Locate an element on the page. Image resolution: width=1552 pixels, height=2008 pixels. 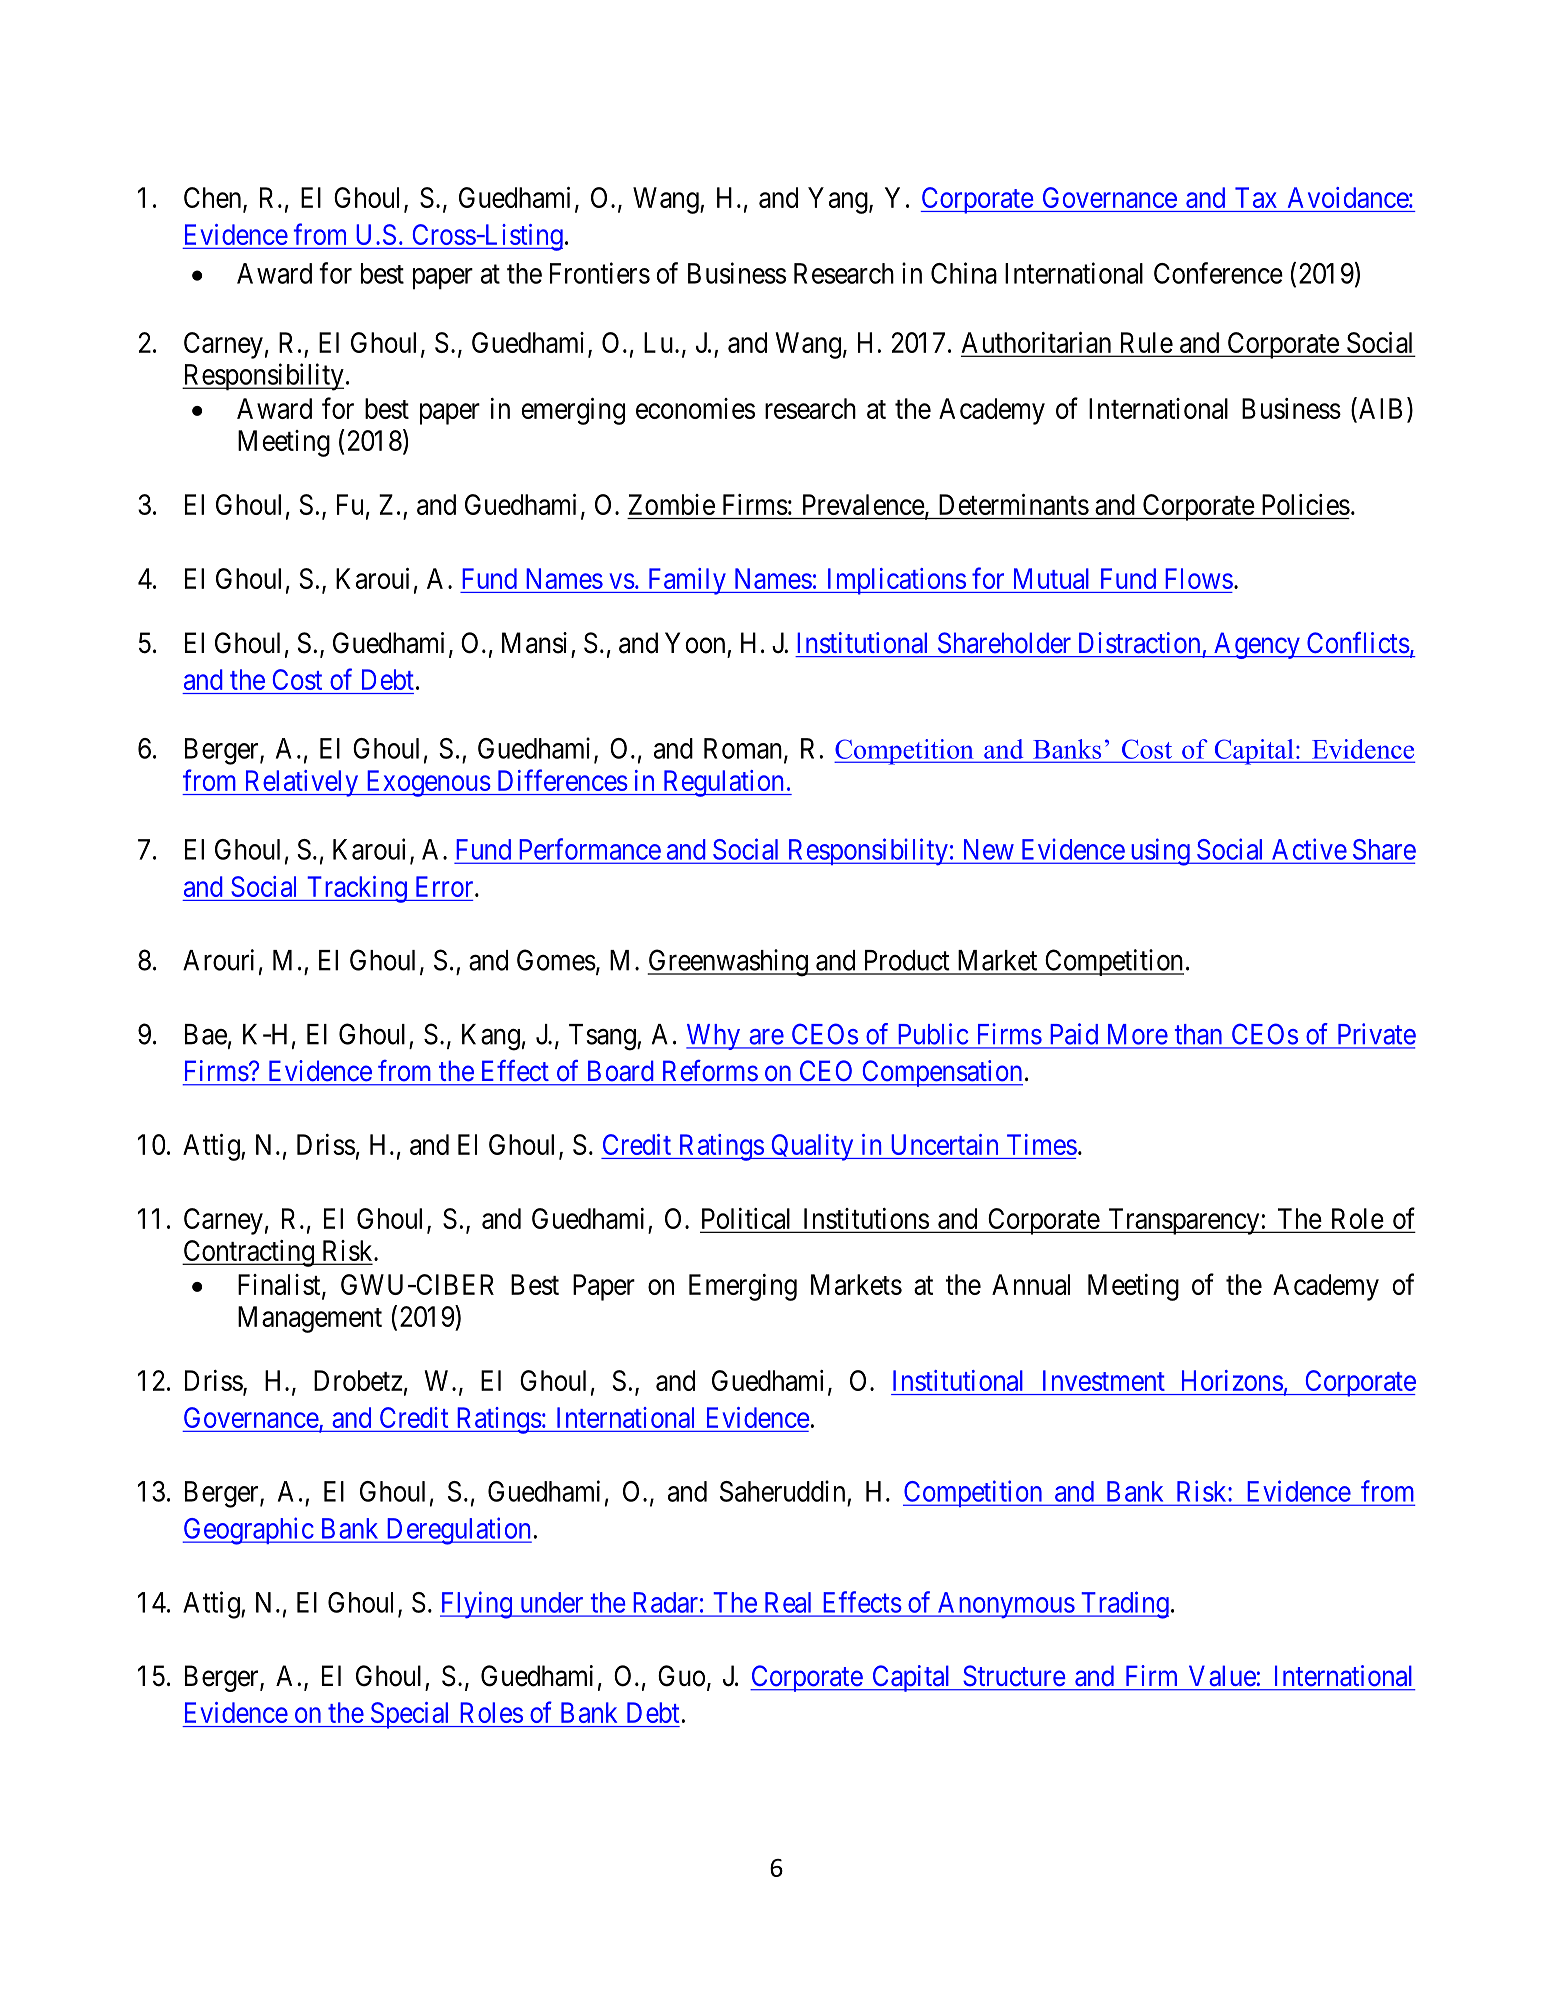
Conference is located at coordinates (1218, 273).
